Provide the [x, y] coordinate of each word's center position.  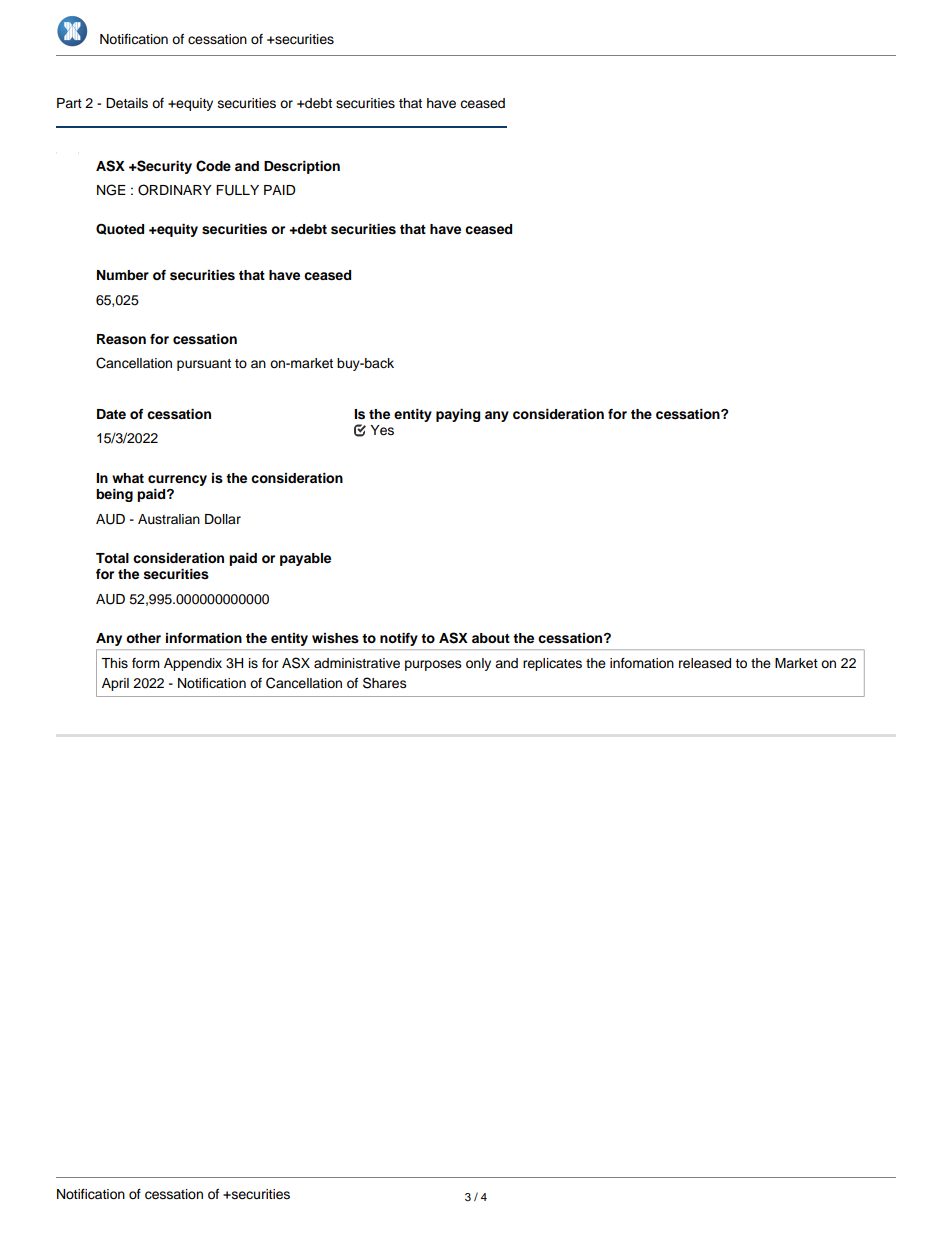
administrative [357, 663]
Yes [382, 430]
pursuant [204, 365]
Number [123, 275]
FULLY [237, 190]
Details [127, 103]
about [491, 638]
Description [302, 167]
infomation [642, 663]
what [128, 478]
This [114, 663]
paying [458, 415]
